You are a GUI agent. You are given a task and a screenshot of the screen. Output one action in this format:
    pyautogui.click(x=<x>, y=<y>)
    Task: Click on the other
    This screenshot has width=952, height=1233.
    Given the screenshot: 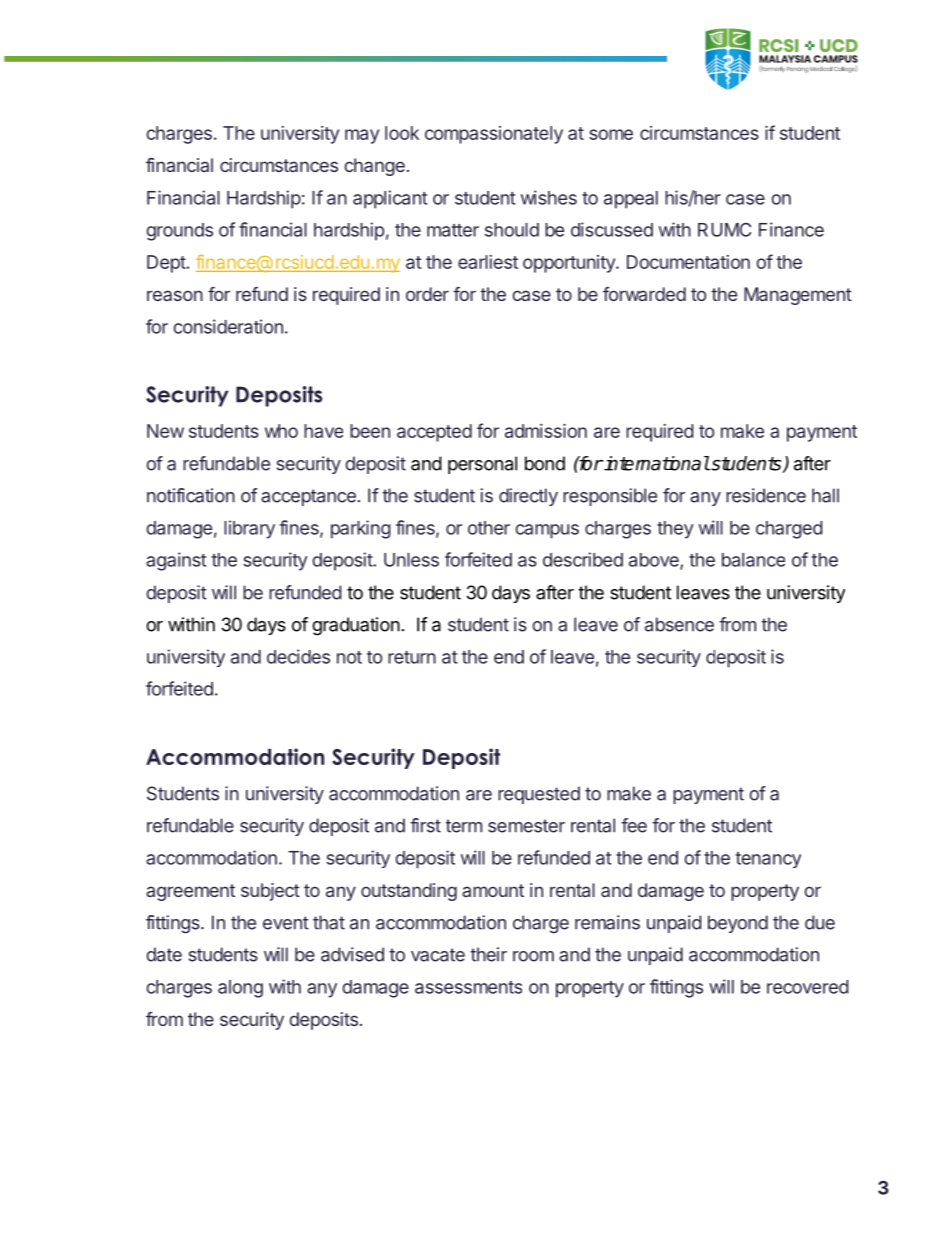 What is the action you would take?
    pyautogui.click(x=489, y=528)
